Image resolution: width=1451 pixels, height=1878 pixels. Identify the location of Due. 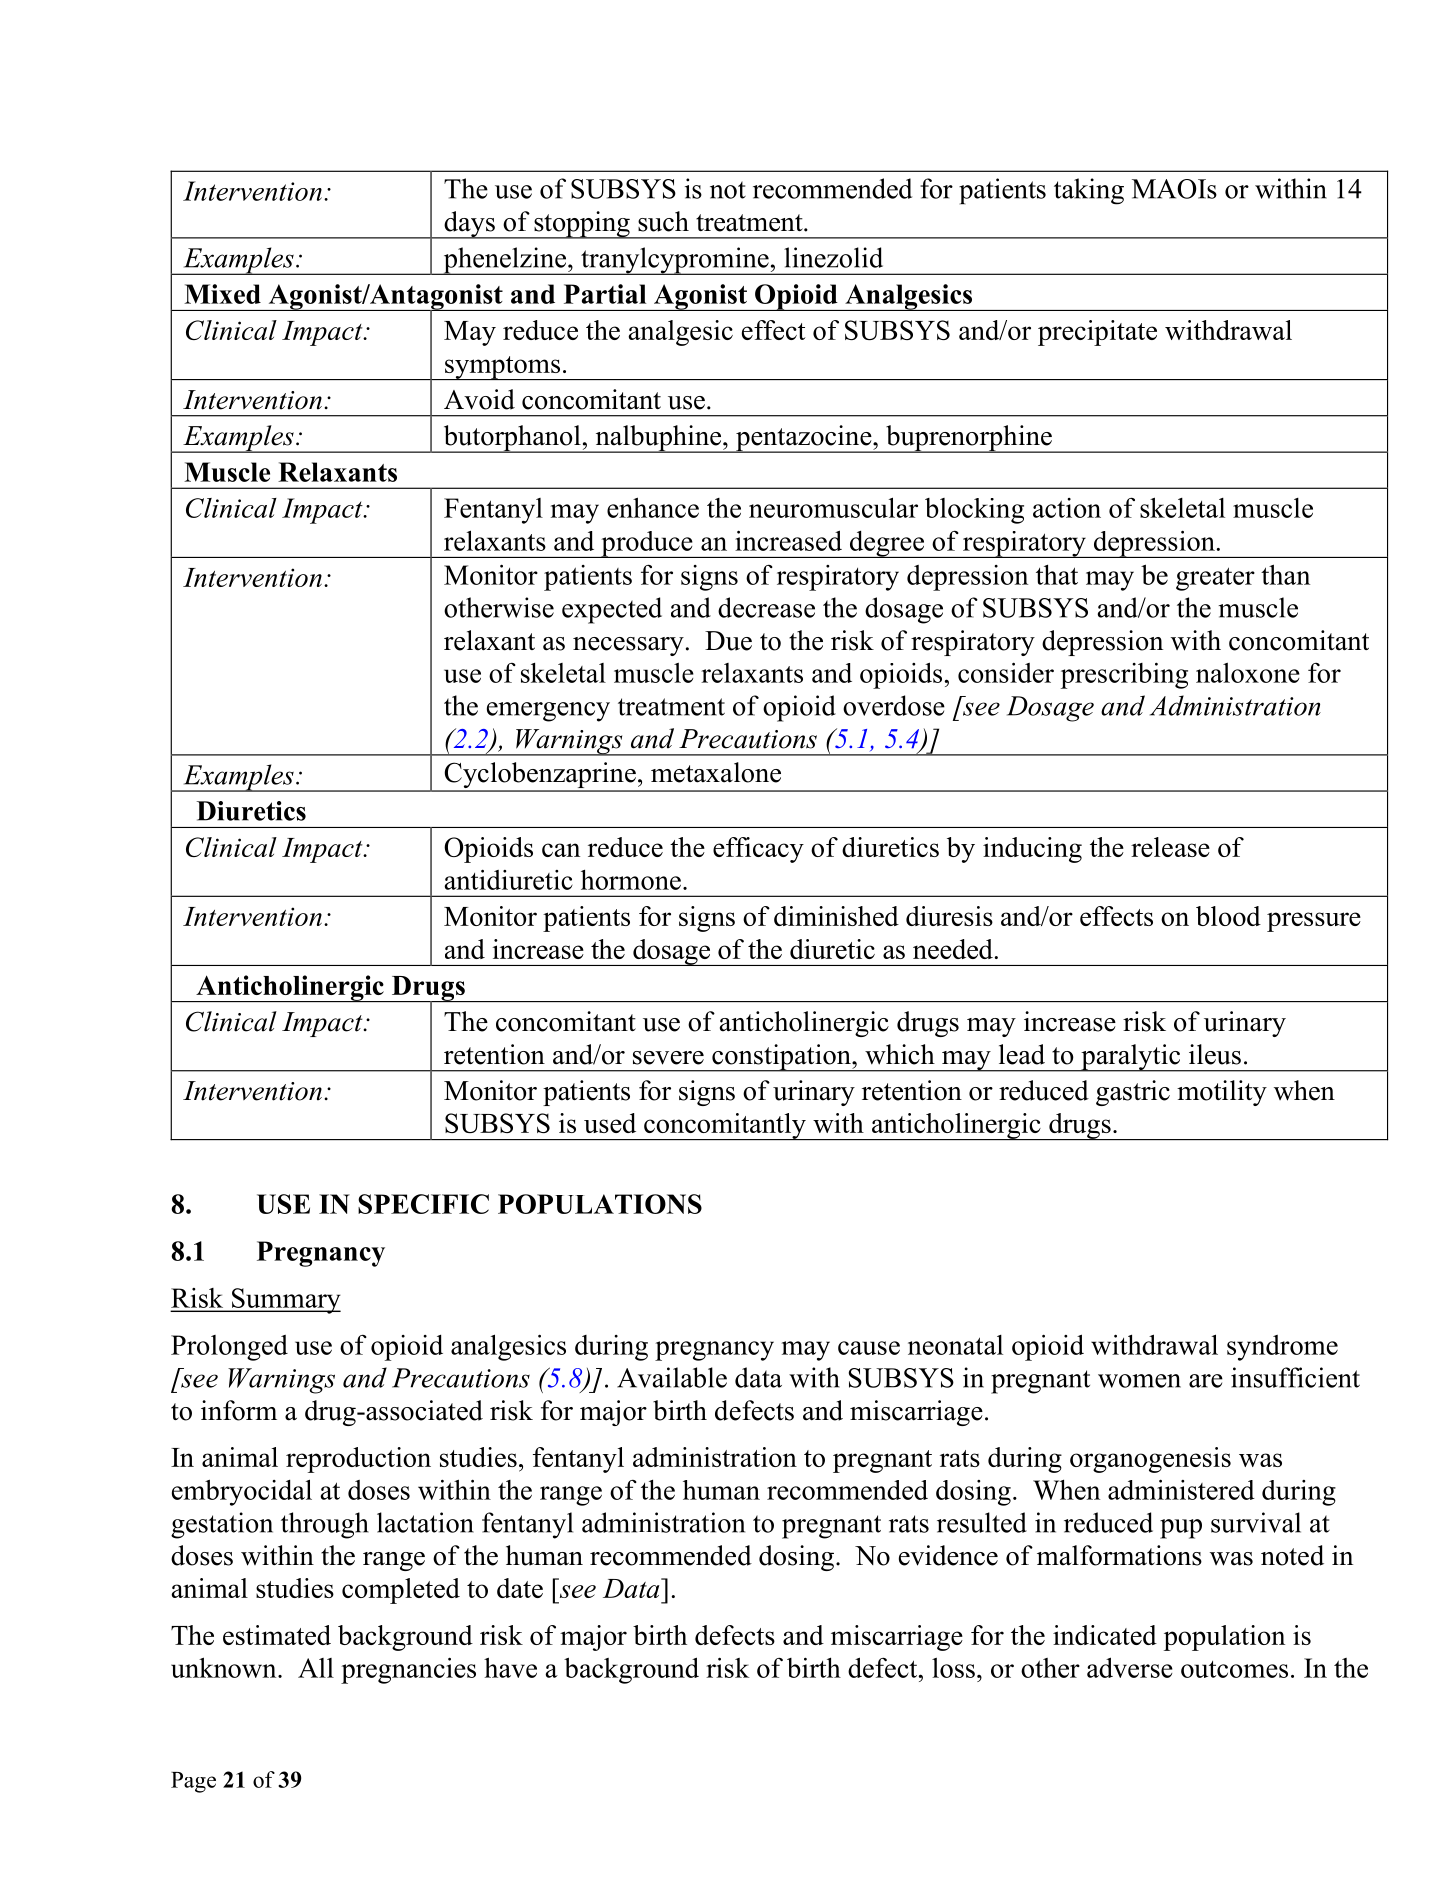
(728, 641).
